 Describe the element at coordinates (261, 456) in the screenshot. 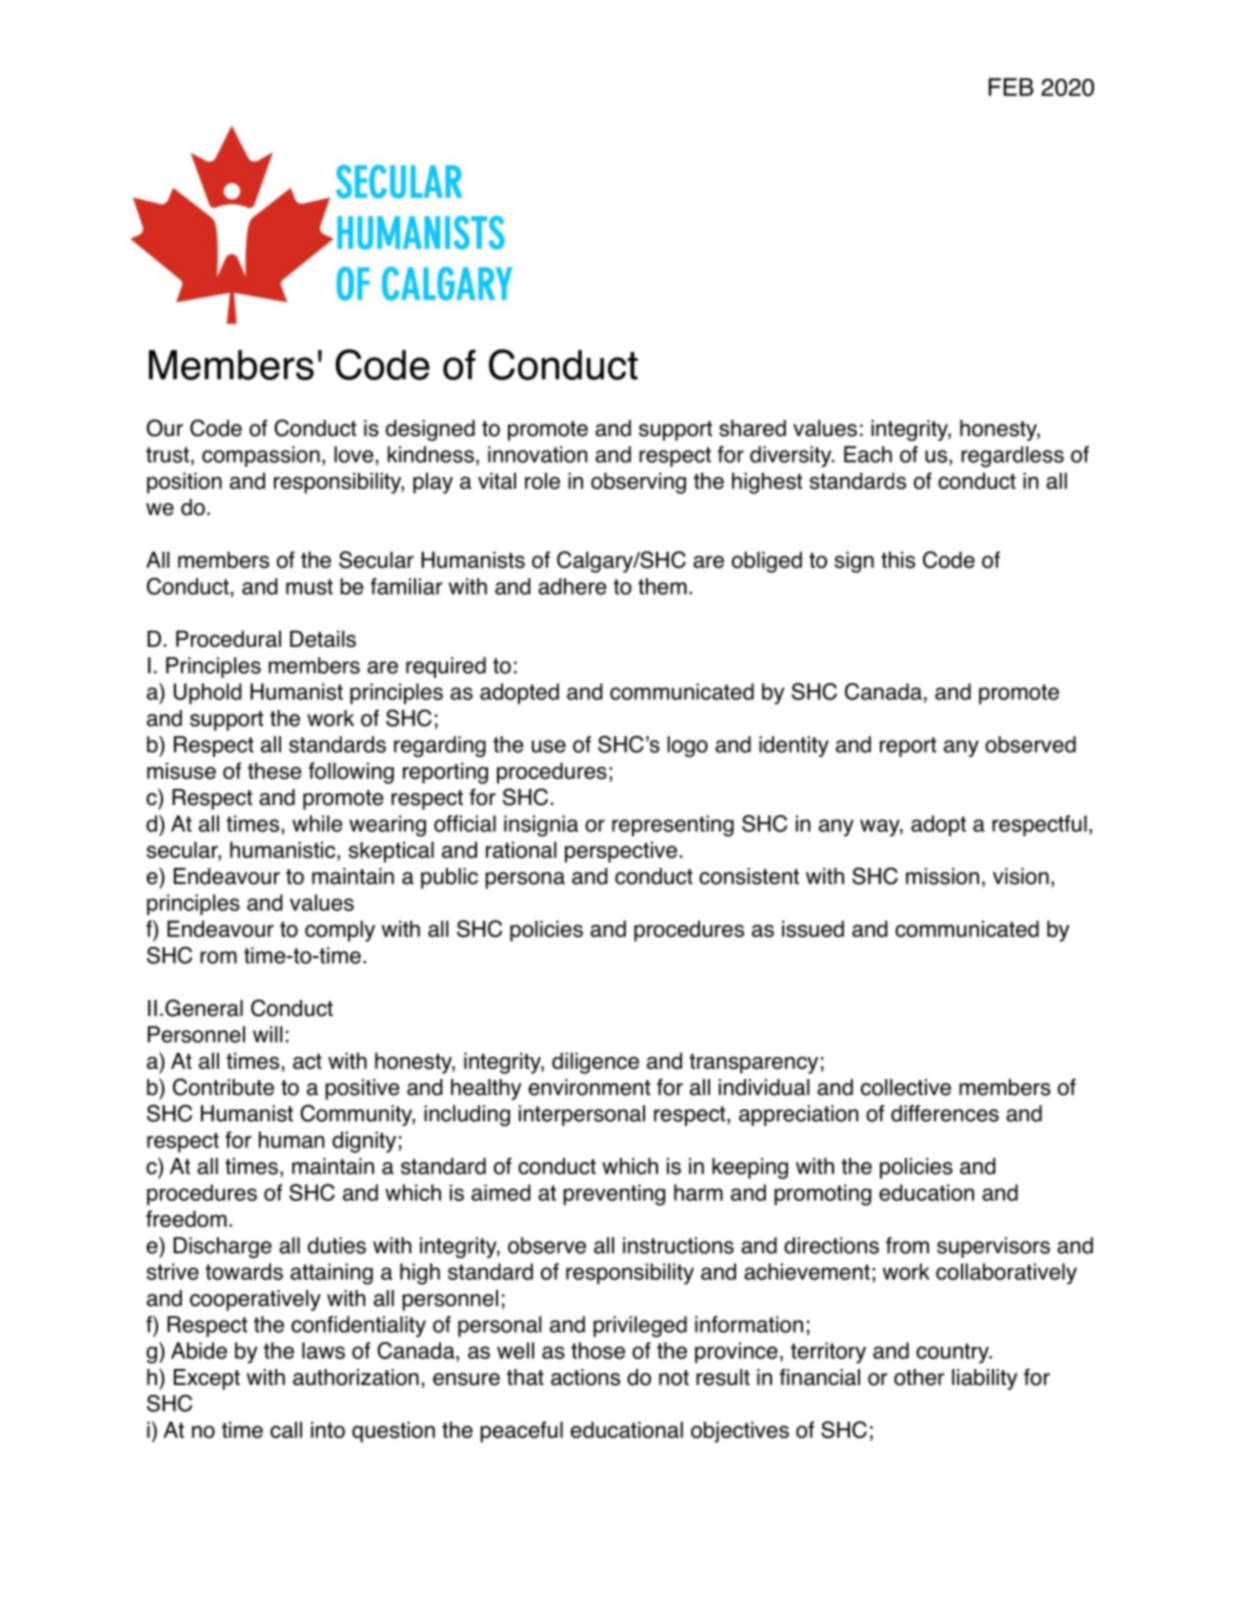

I see `compassion` at that location.
